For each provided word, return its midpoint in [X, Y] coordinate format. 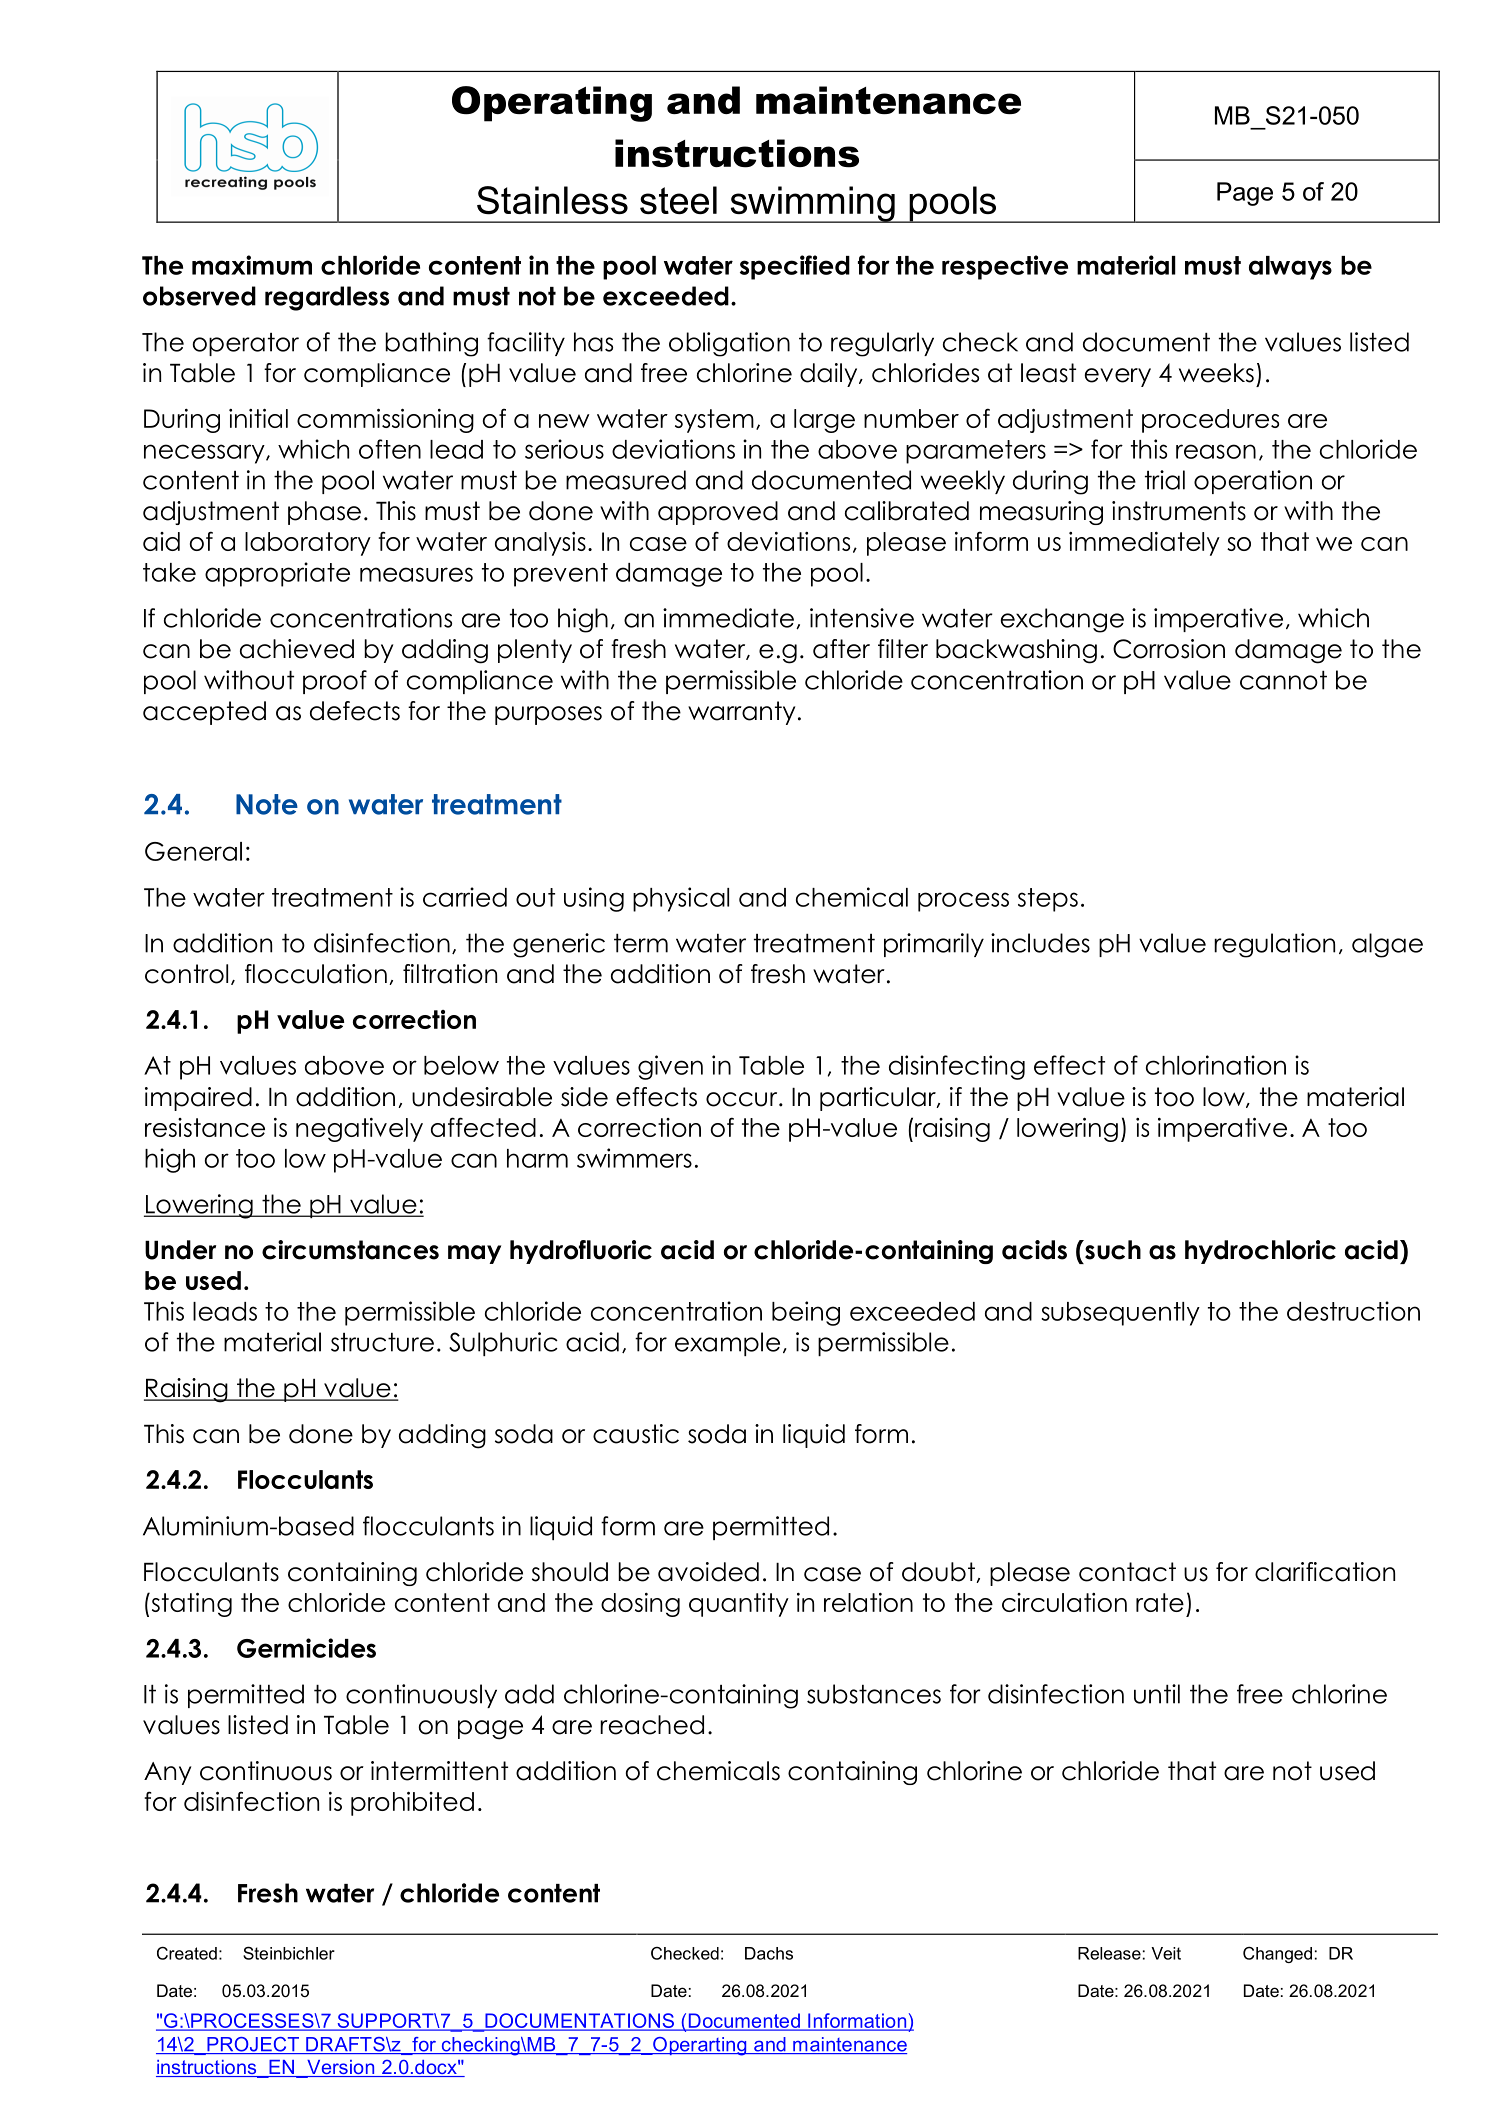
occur [743, 1099]
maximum [252, 265]
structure [382, 1342]
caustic [636, 1434]
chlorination [1216, 1065]
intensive [862, 618]
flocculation [316, 974]
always [1290, 268]
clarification [1325, 1572]
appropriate [277, 574]
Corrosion [1169, 649]
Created [187, 1953]
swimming [812, 204]
